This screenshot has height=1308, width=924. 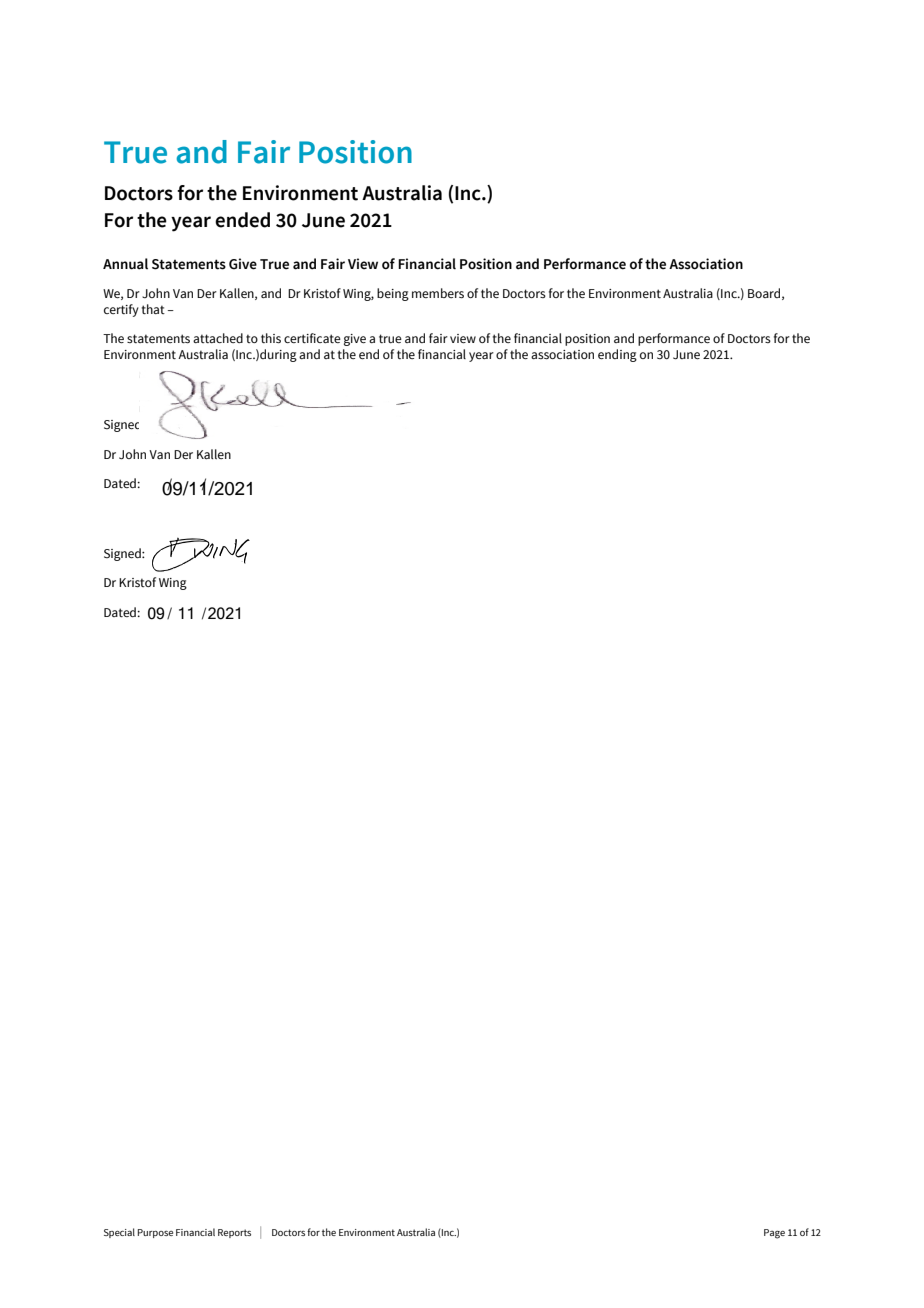 I want to click on Reports, so click(x=234, y=1233).
